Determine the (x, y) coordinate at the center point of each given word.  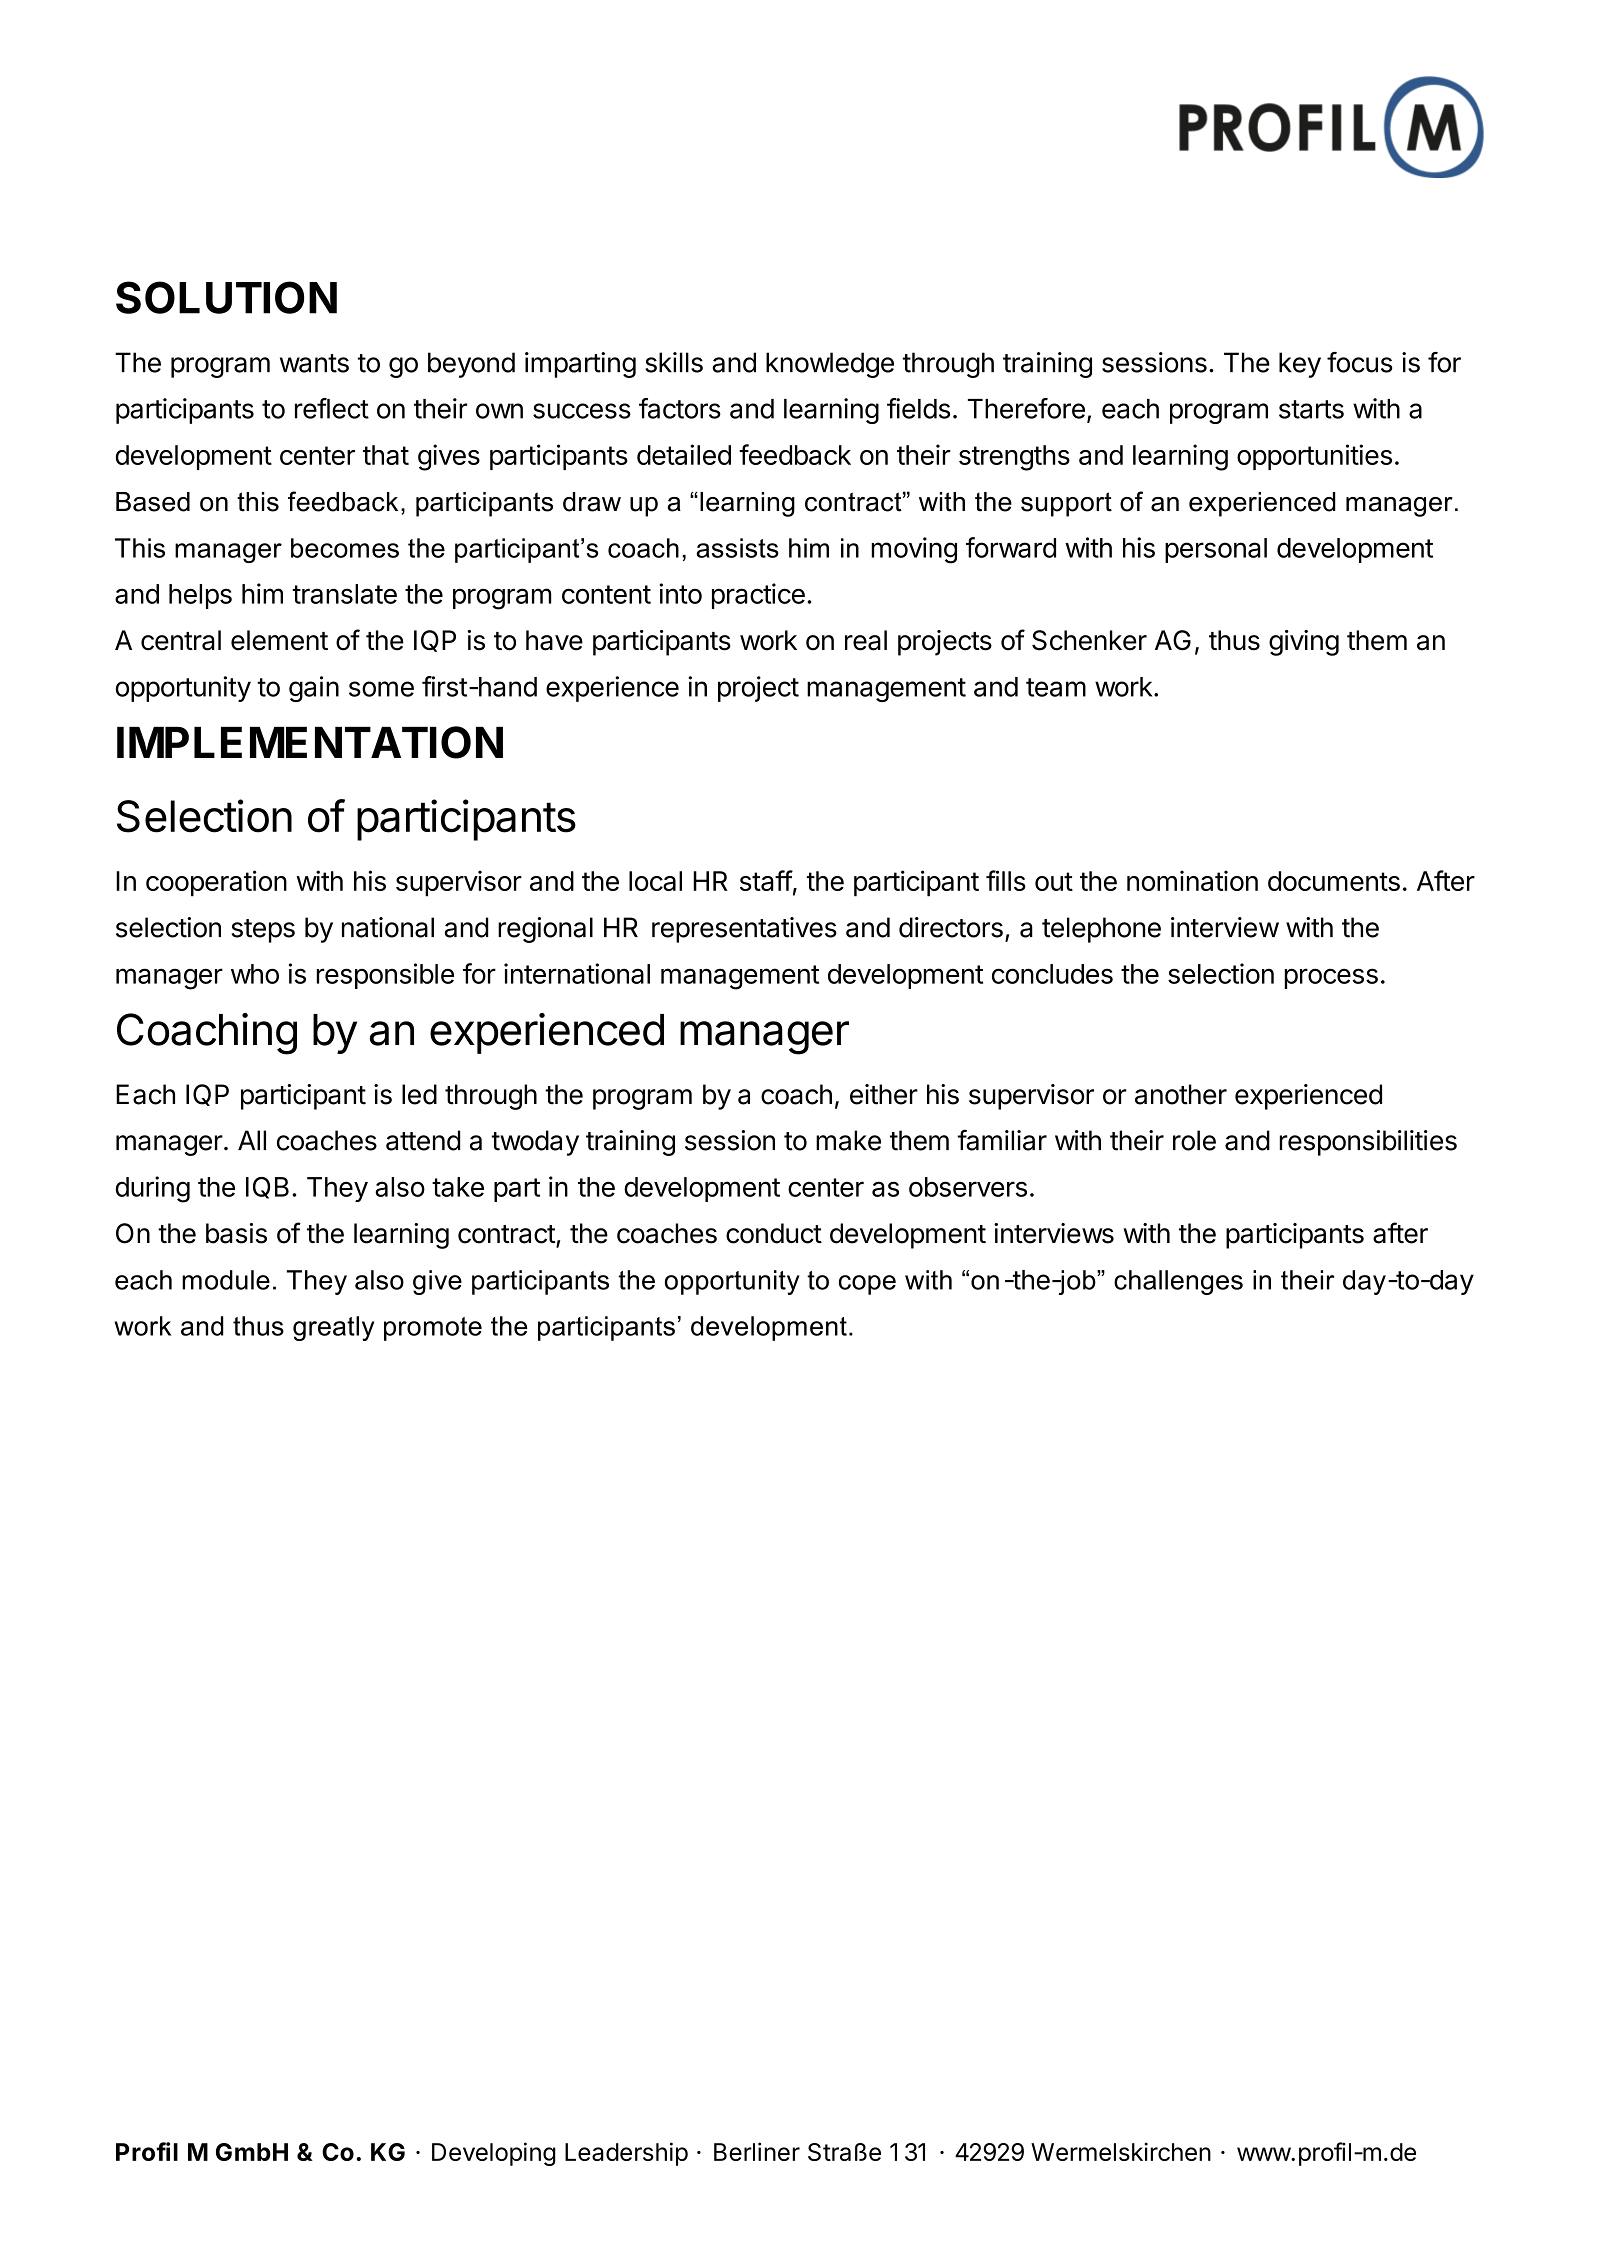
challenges (1178, 1282)
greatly (333, 1328)
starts (1311, 409)
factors (680, 408)
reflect (332, 408)
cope (867, 1285)
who (255, 974)
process (1331, 978)
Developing (494, 2154)
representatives (744, 930)
